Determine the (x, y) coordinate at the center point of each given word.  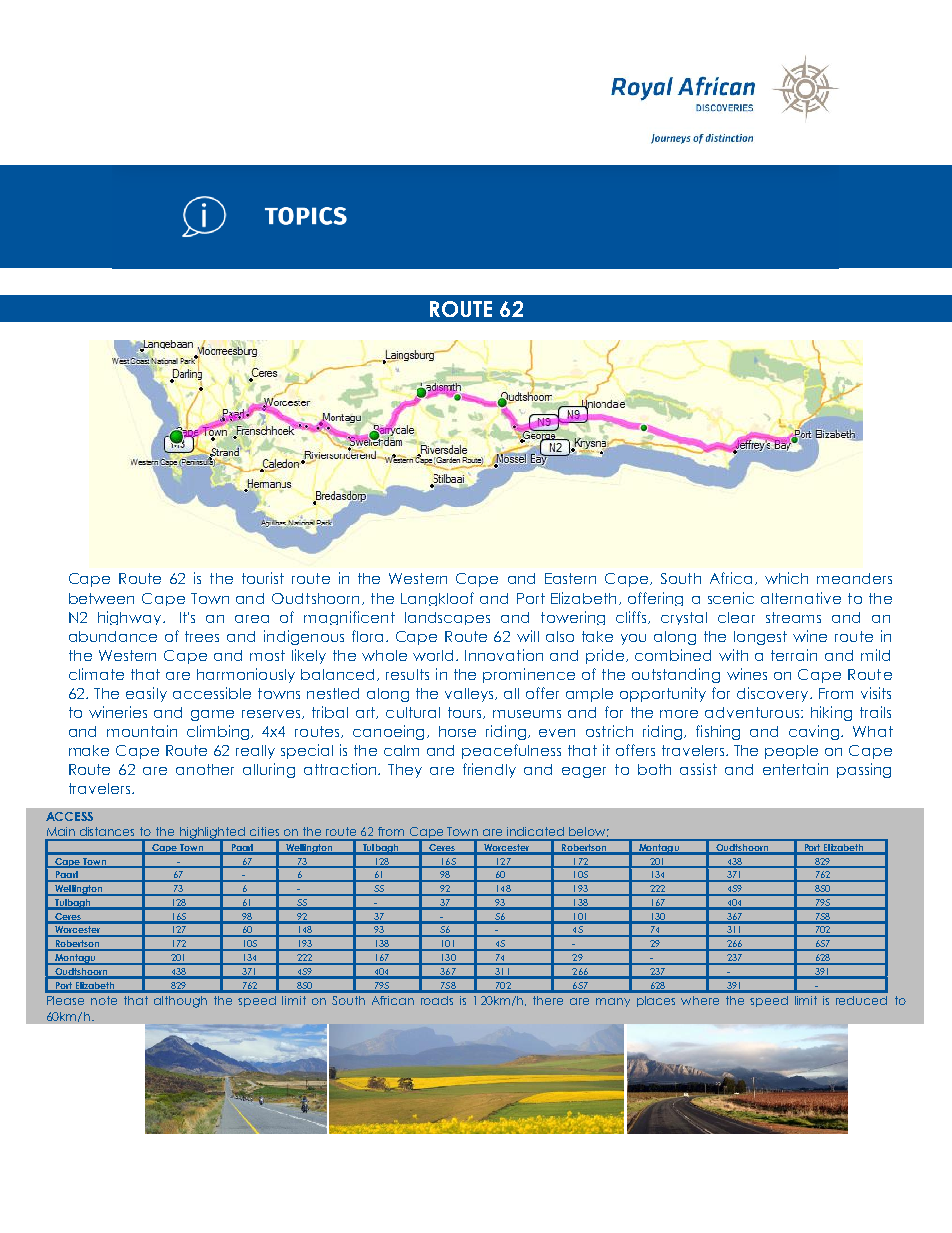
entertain (795, 769)
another (205, 769)
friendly (489, 770)
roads (437, 1000)
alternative (801, 598)
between (101, 598)
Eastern (570, 578)
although (180, 1002)
